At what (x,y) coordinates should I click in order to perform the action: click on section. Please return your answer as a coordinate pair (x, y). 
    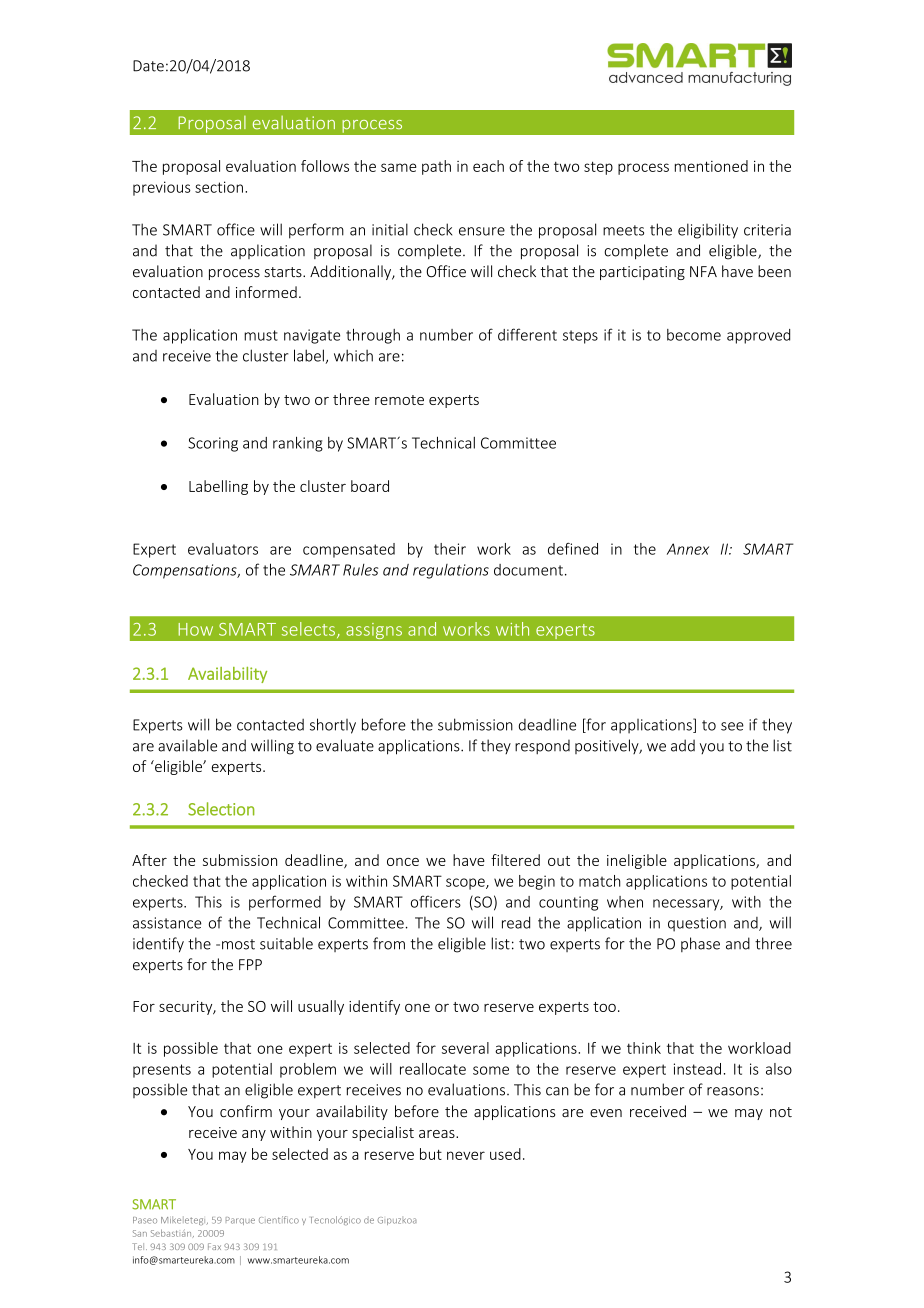
    Looking at the image, I should click on (219, 187).
